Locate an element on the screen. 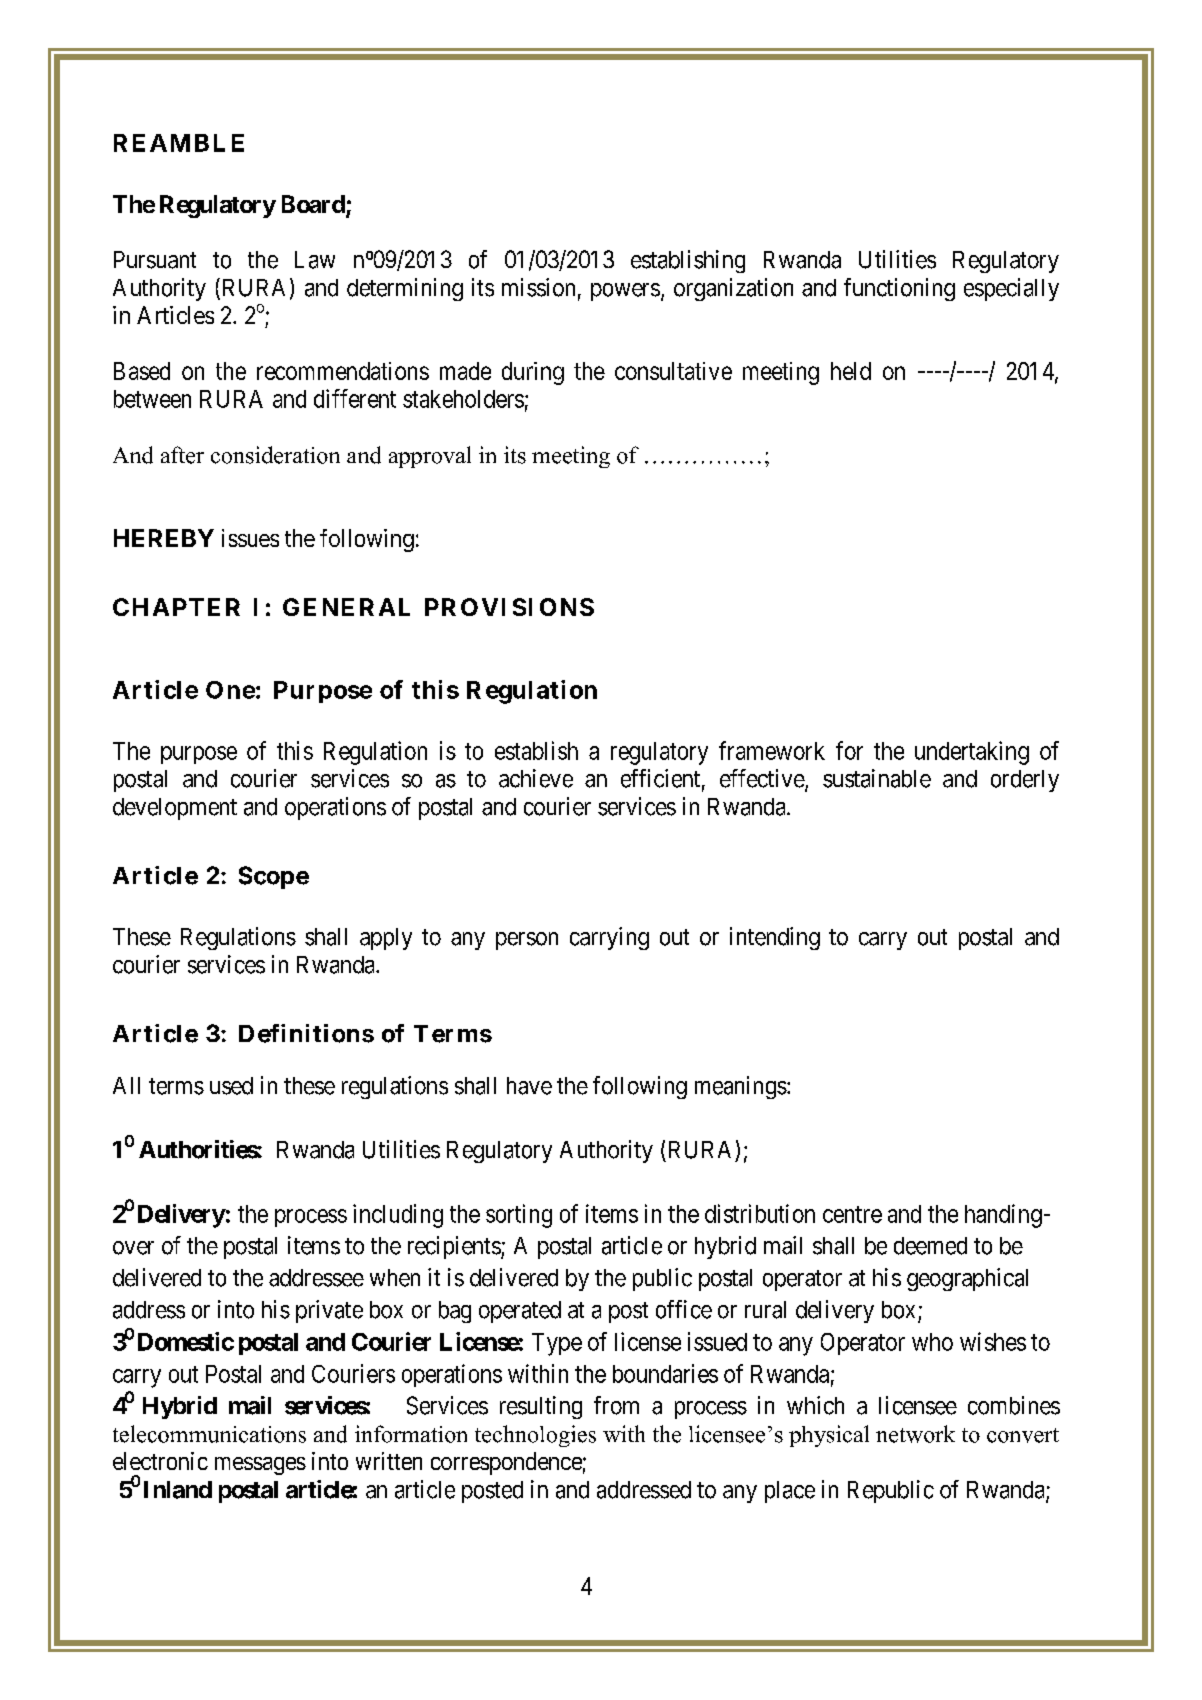 This screenshot has height=1700, width=1202. functioning is located at coordinates (899, 289).
